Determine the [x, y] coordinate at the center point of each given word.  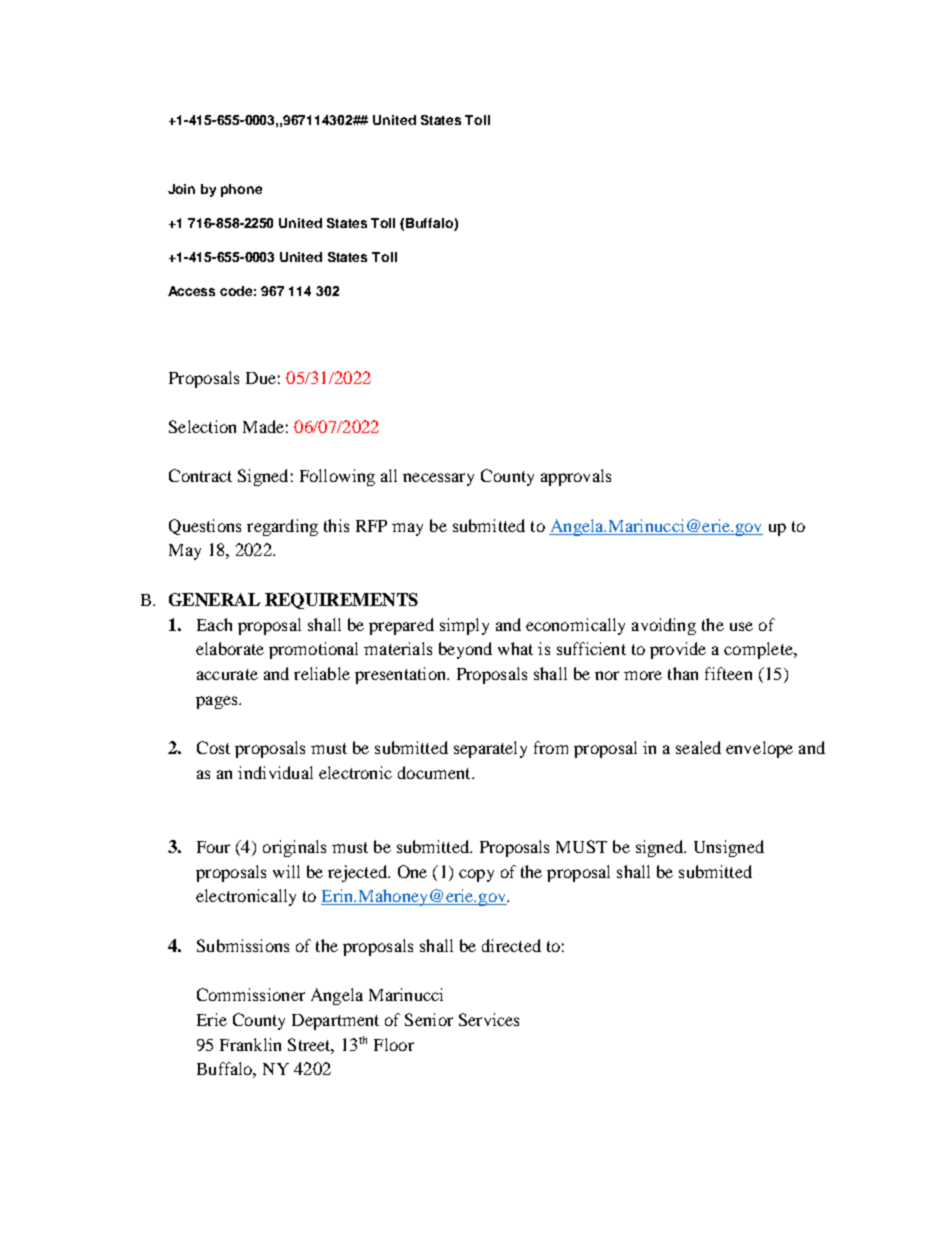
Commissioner [251, 994]
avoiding [664, 626]
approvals [576, 477]
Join [181, 189]
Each [214, 624]
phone [241, 190]
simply [464, 626]
